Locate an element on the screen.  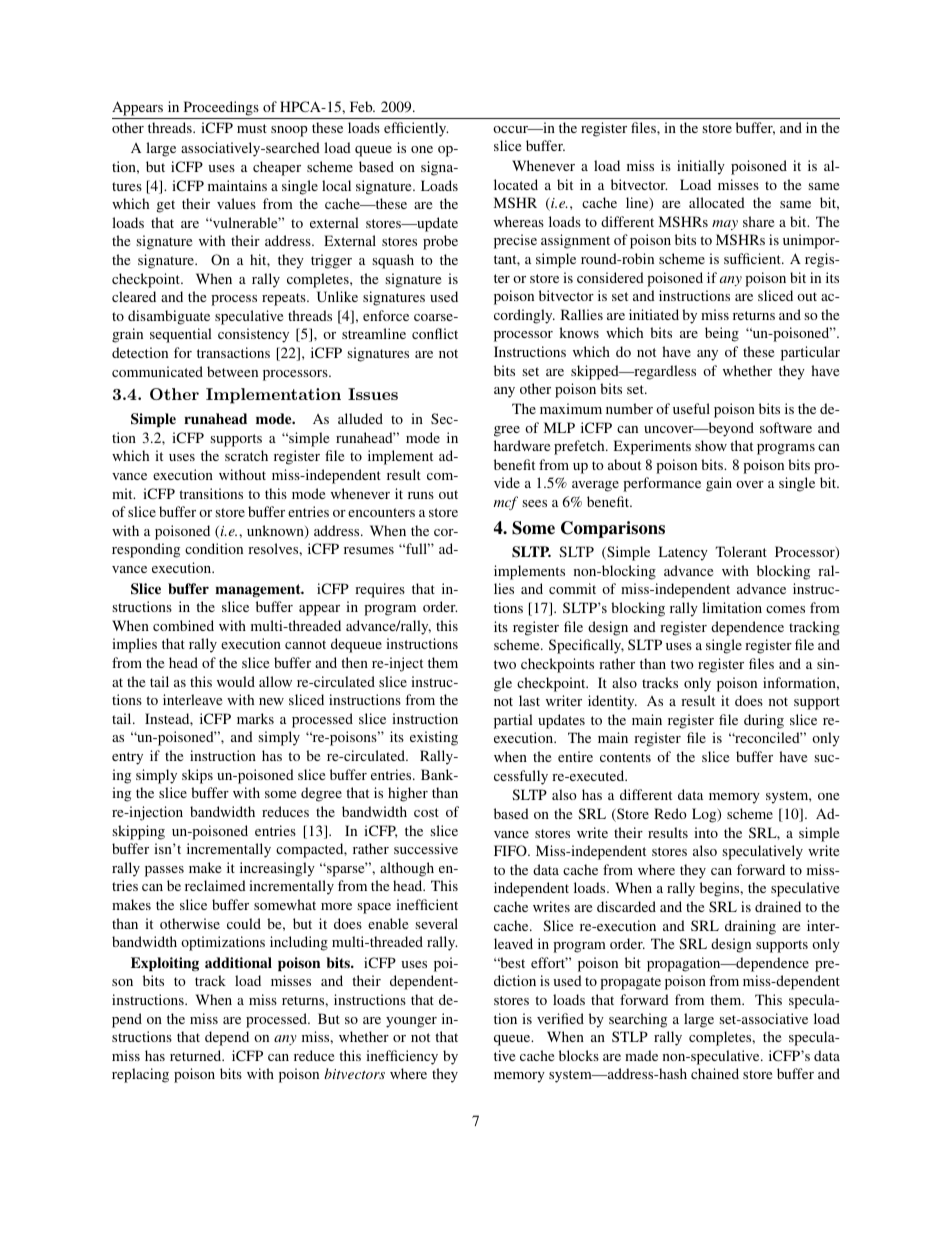
younger is located at coordinates (411, 1022).
